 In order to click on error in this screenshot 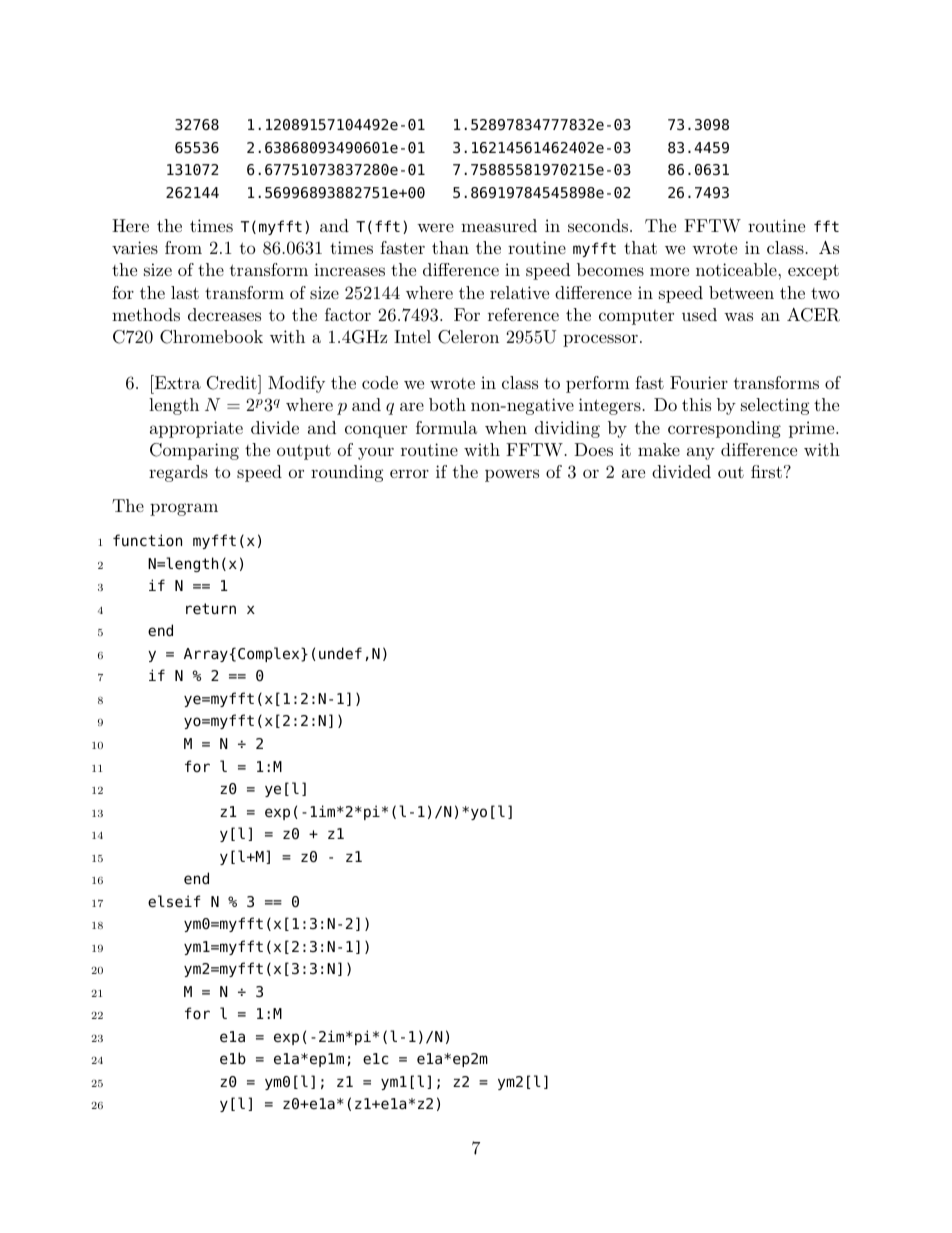, I will do `click(409, 473)`.
